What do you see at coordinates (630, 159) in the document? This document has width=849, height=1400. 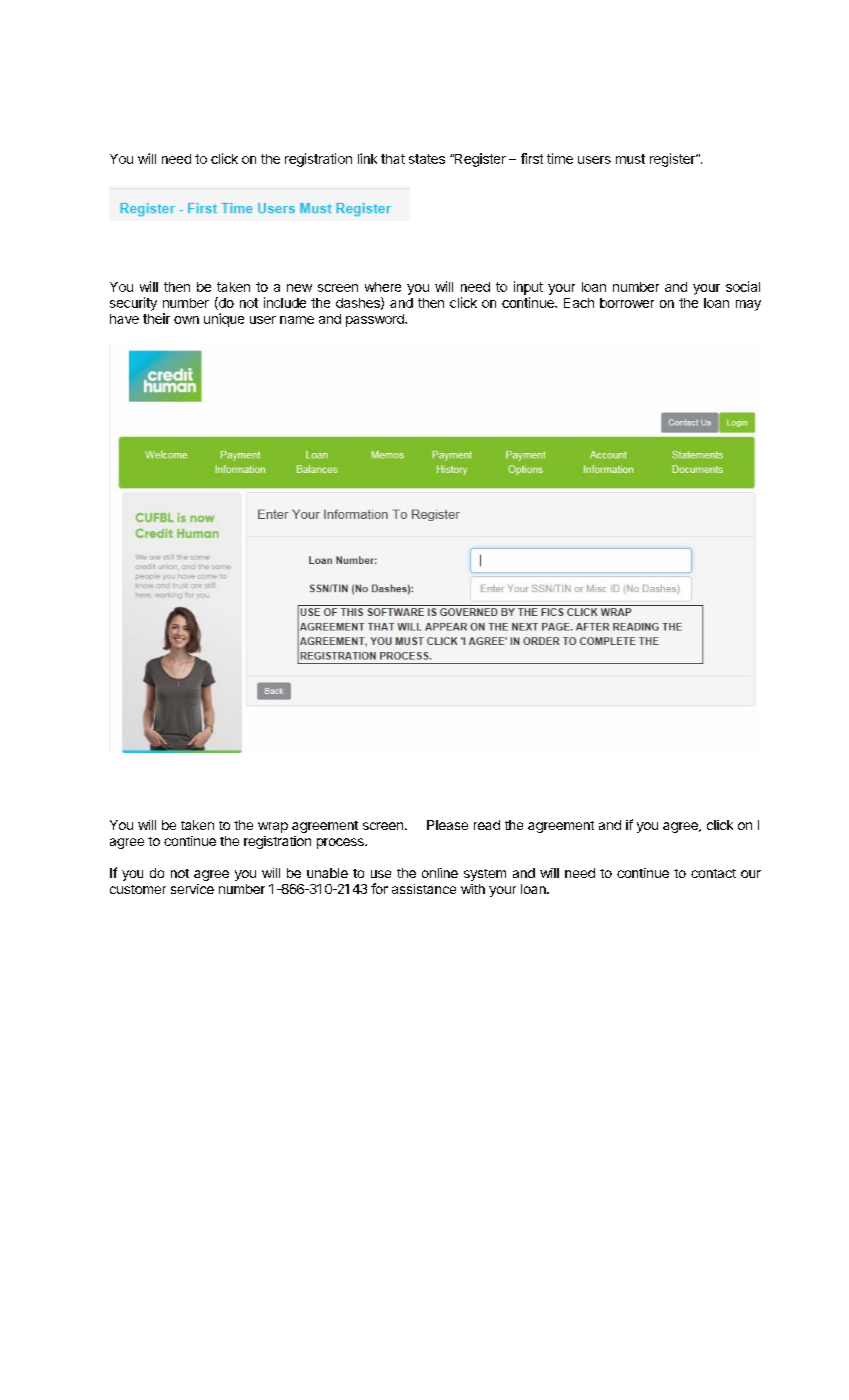 I see `must` at bounding box center [630, 159].
